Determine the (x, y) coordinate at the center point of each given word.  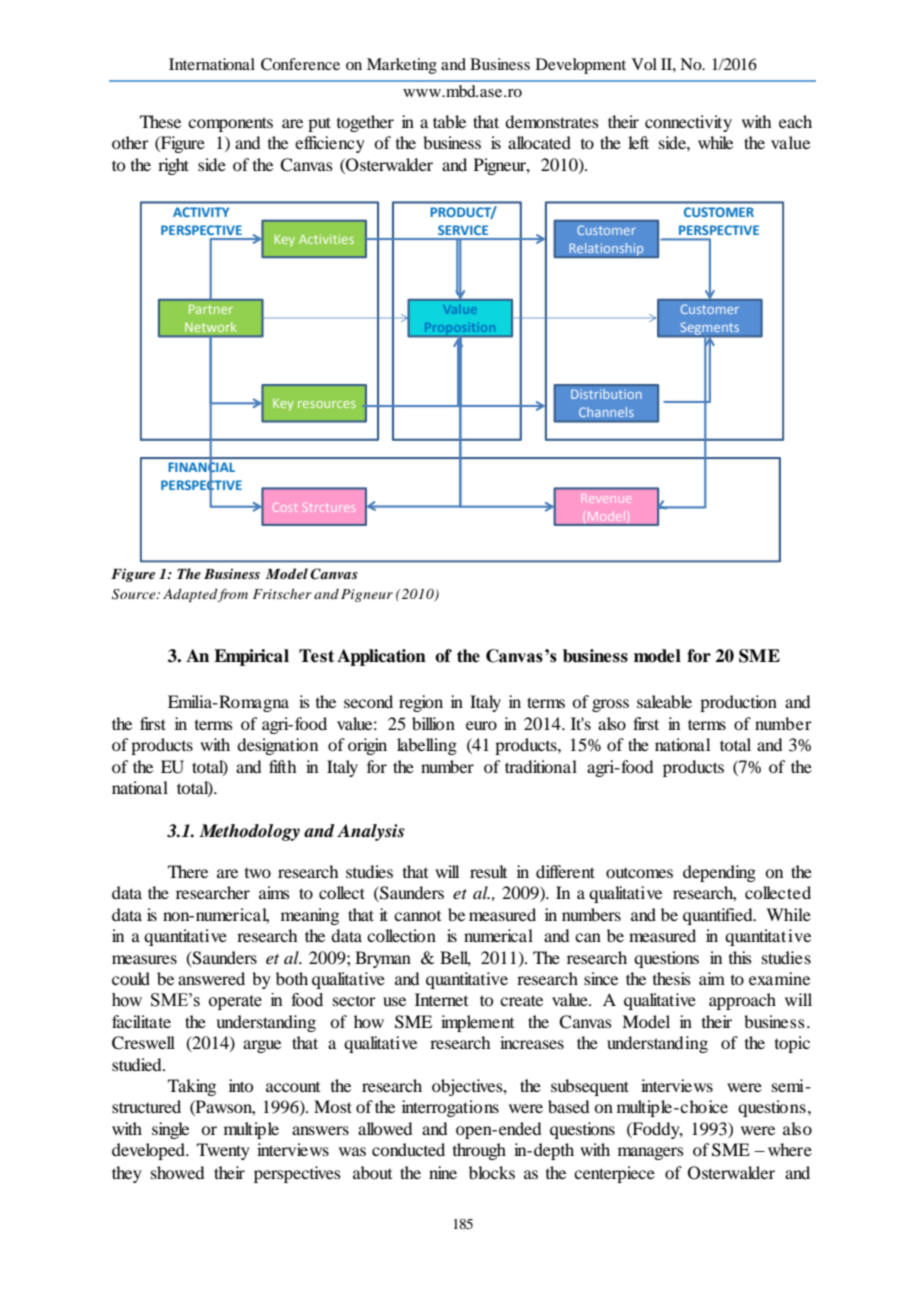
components (230, 124)
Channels (606, 412)
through (479, 1151)
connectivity (688, 123)
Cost (285, 508)
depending (719, 873)
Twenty (223, 1151)
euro (481, 725)
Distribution (606, 394)
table (449, 121)
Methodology (249, 832)
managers (651, 1153)
